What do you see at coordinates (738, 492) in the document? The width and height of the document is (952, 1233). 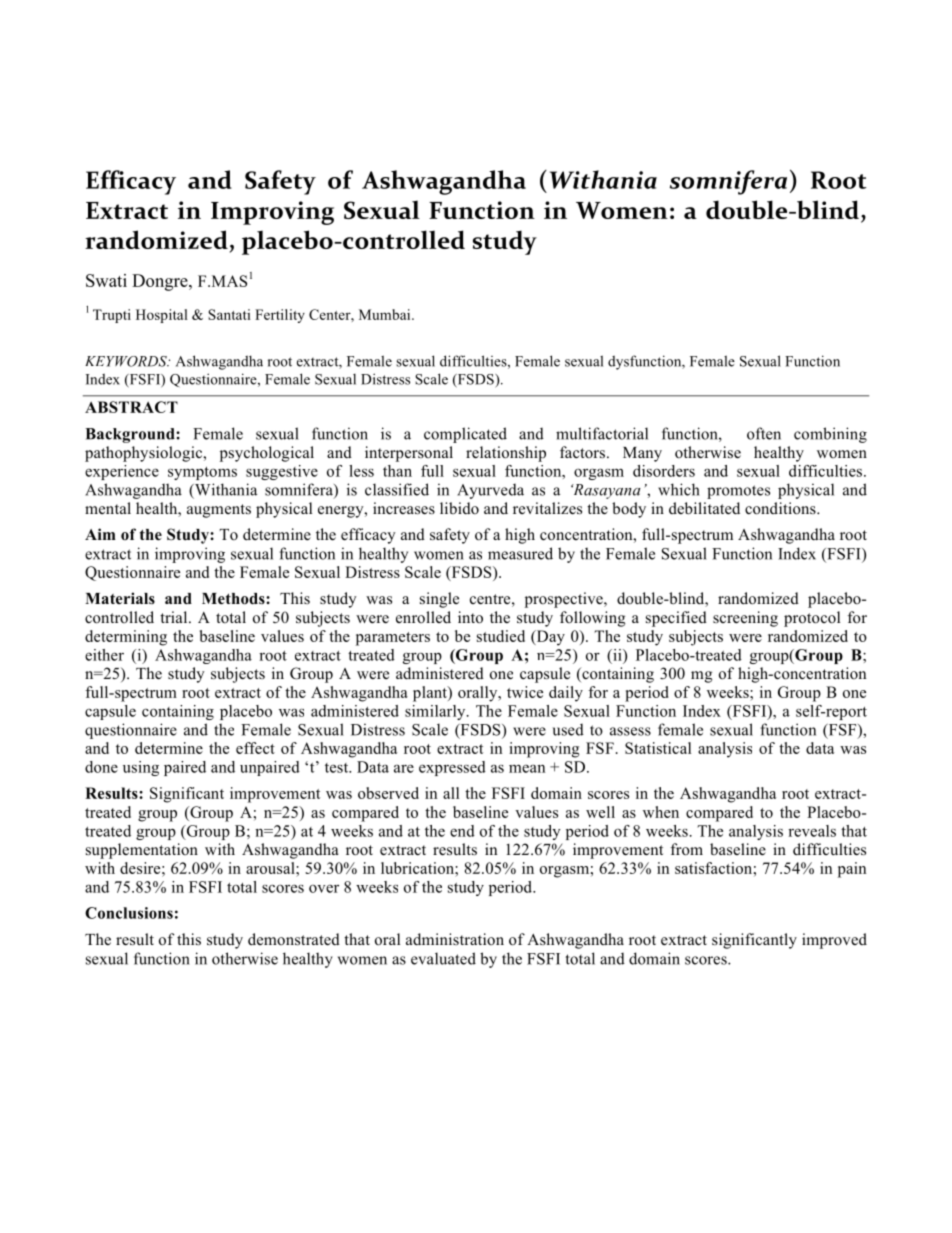 I see `promotes` at bounding box center [738, 492].
